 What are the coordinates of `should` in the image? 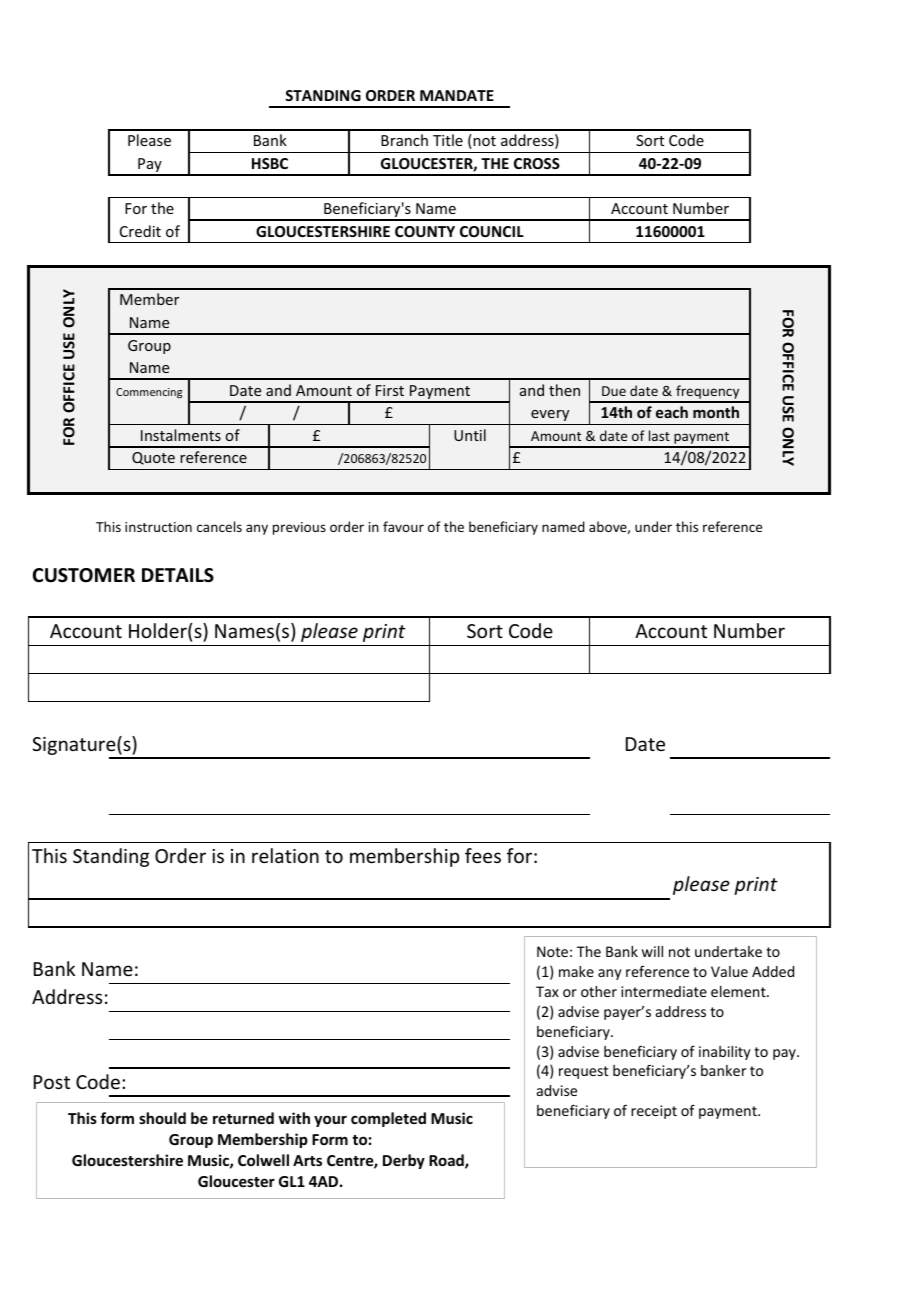 It's located at (162, 1118).
